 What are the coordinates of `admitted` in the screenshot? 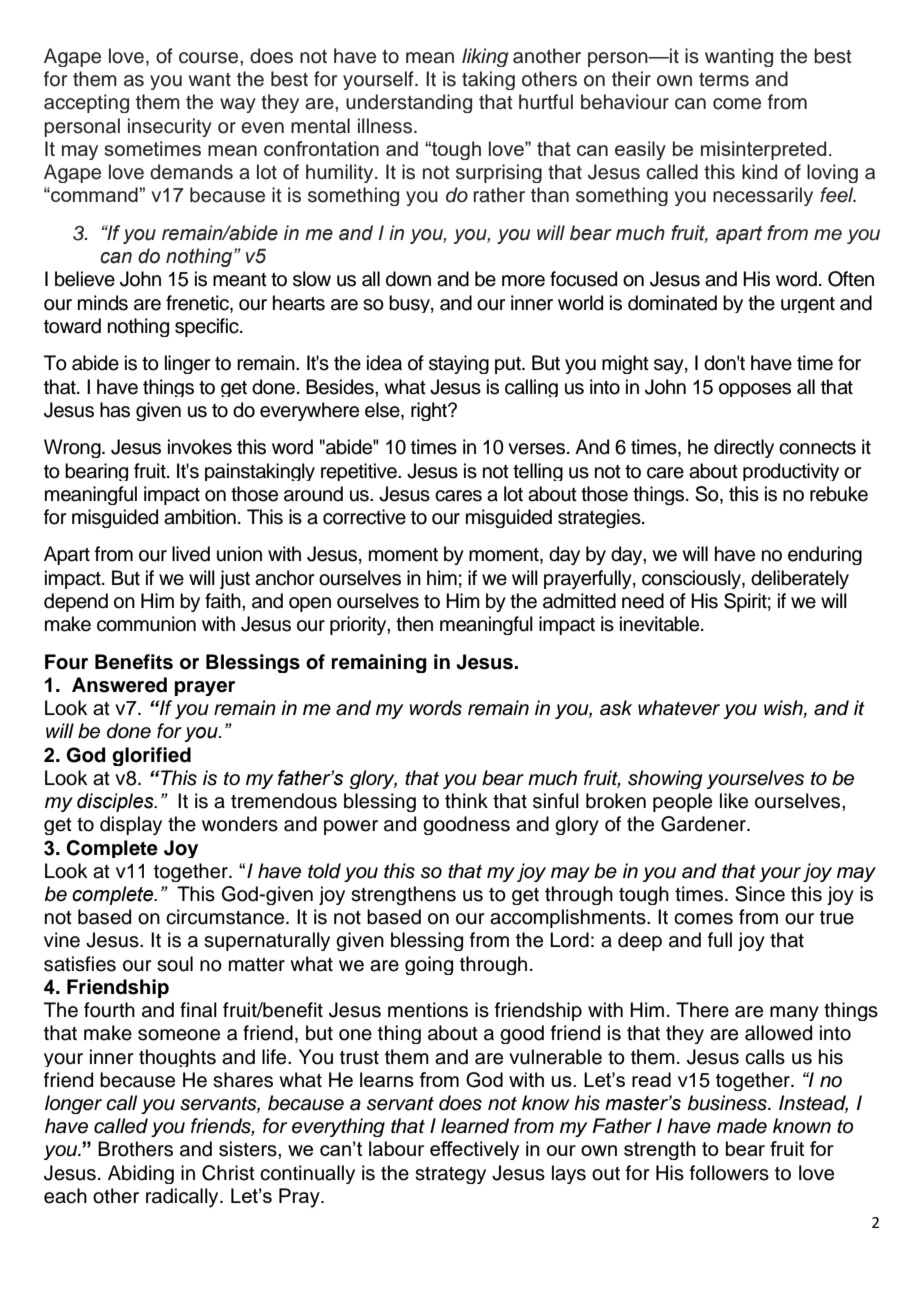 It's located at (579, 601).
